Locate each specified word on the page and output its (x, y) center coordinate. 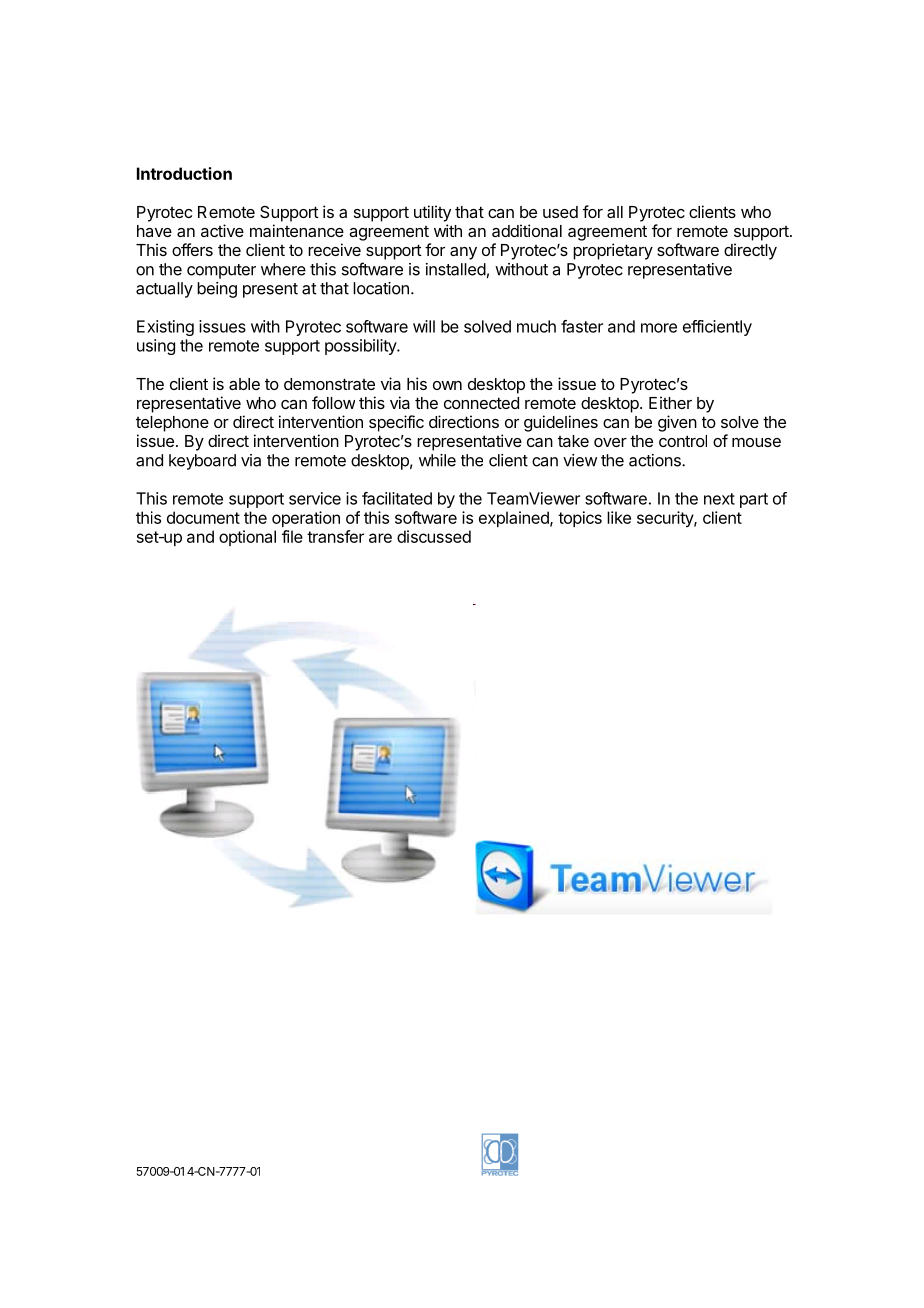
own (447, 385)
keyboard (202, 462)
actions (656, 460)
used (560, 212)
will (424, 326)
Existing (165, 328)
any (463, 253)
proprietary (613, 251)
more (659, 328)
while (437, 460)
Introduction (184, 173)
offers (192, 249)
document (203, 517)
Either (670, 402)
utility (432, 213)
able (244, 384)
